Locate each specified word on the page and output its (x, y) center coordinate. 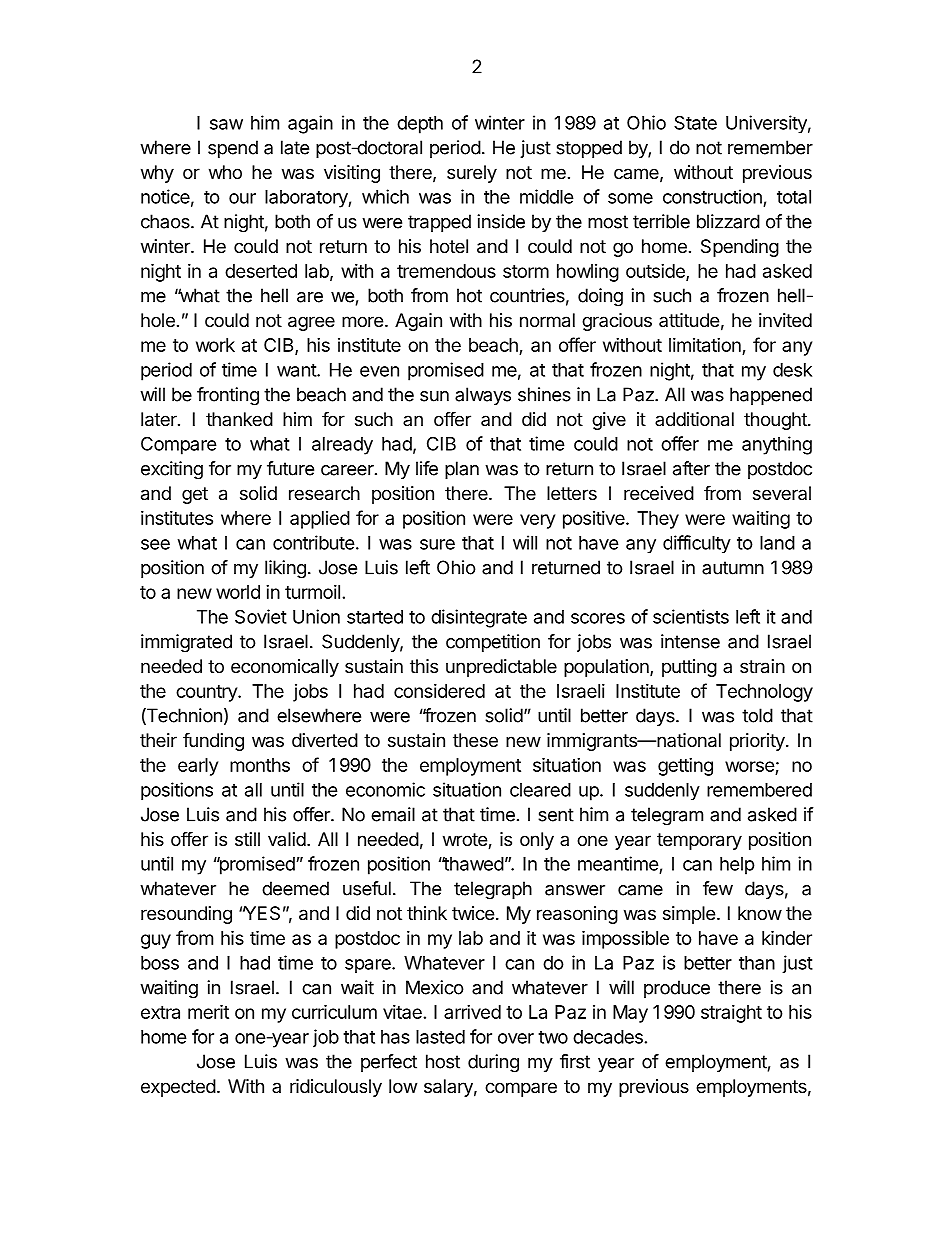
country (207, 693)
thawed (472, 864)
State (695, 122)
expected (178, 1088)
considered (439, 691)
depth (420, 125)
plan (462, 470)
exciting (172, 470)
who (225, 172)
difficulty (697, 544)
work (215, 345)
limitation (706, 346)
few (718, 888)
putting (689, 668)
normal (547, 320)
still (247, 839)
